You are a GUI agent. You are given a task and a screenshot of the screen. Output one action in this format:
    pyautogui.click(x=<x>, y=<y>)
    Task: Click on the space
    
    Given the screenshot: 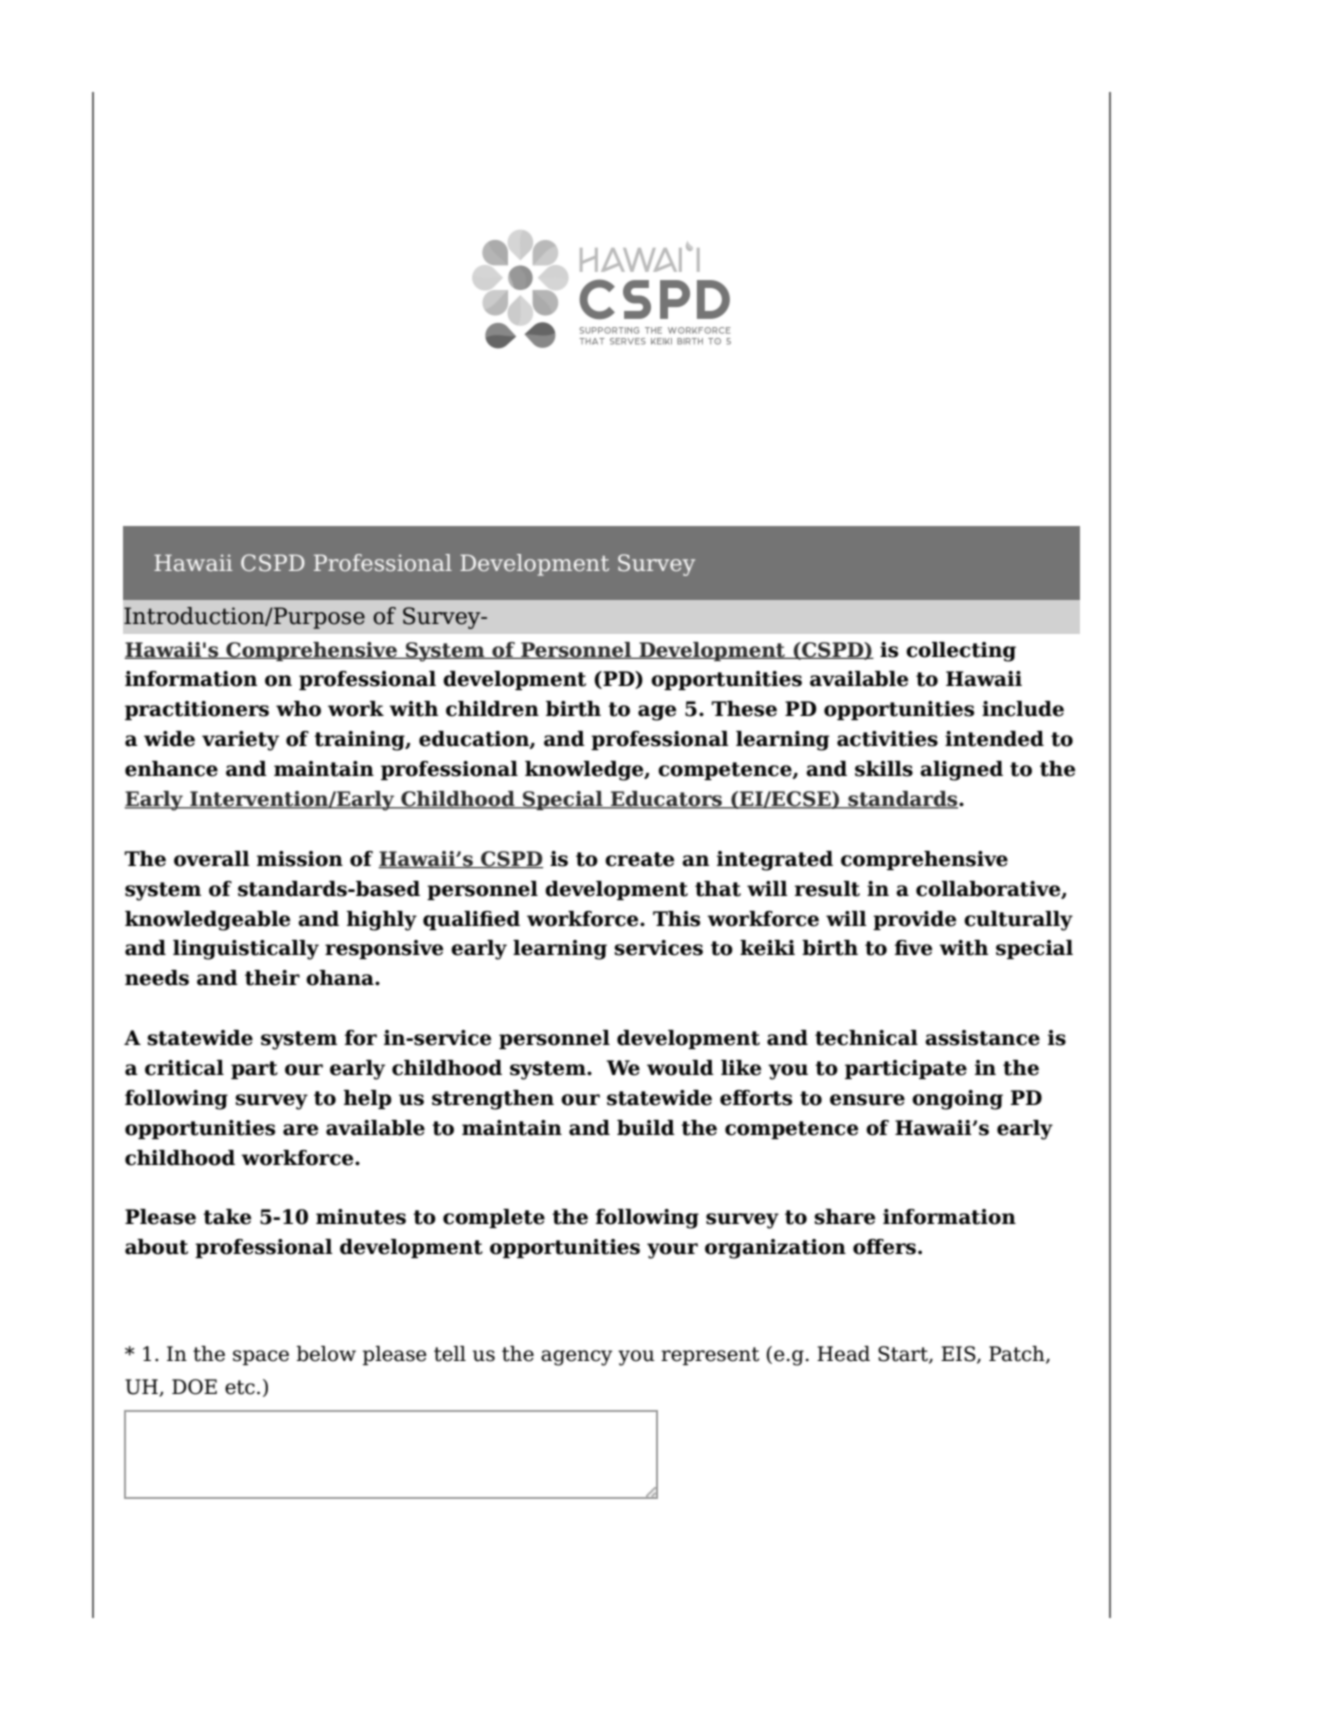 What is the action you would take?
    pyautogui.click(x=261, y=1357)
